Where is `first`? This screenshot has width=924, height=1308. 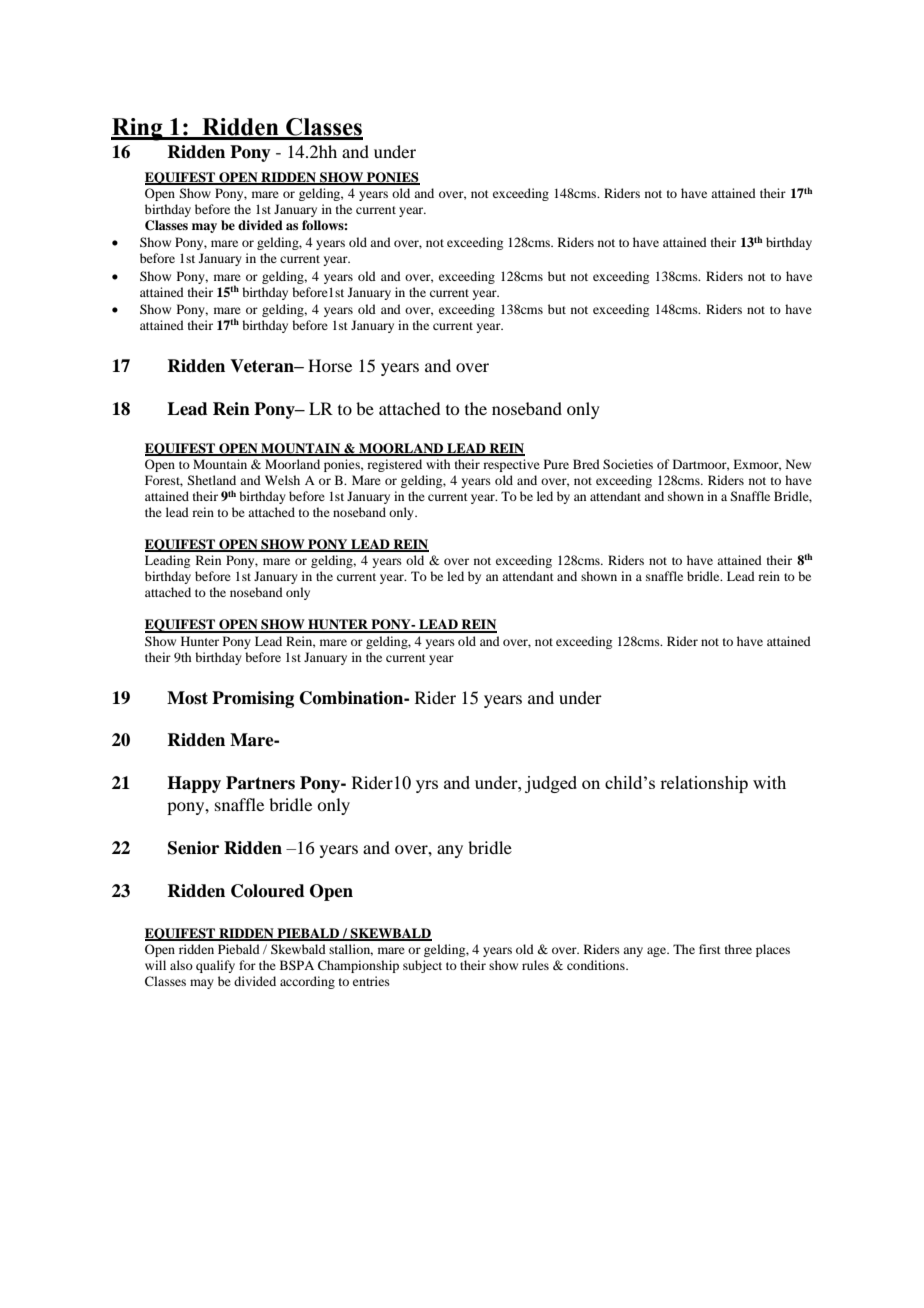
first is located at coordinates (710, 949).
